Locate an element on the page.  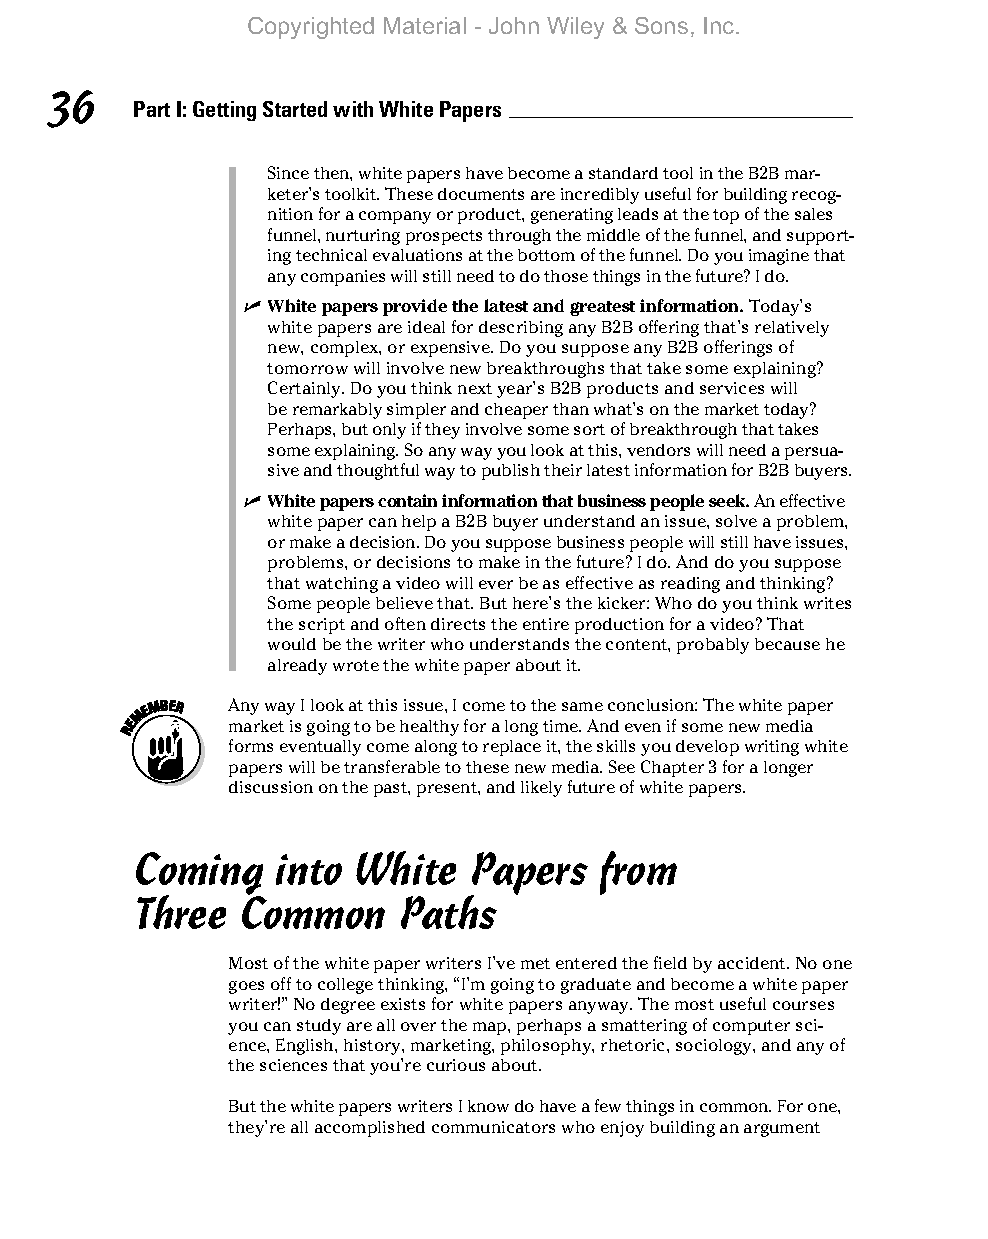
Getting is located at coordinates (224, 111).
